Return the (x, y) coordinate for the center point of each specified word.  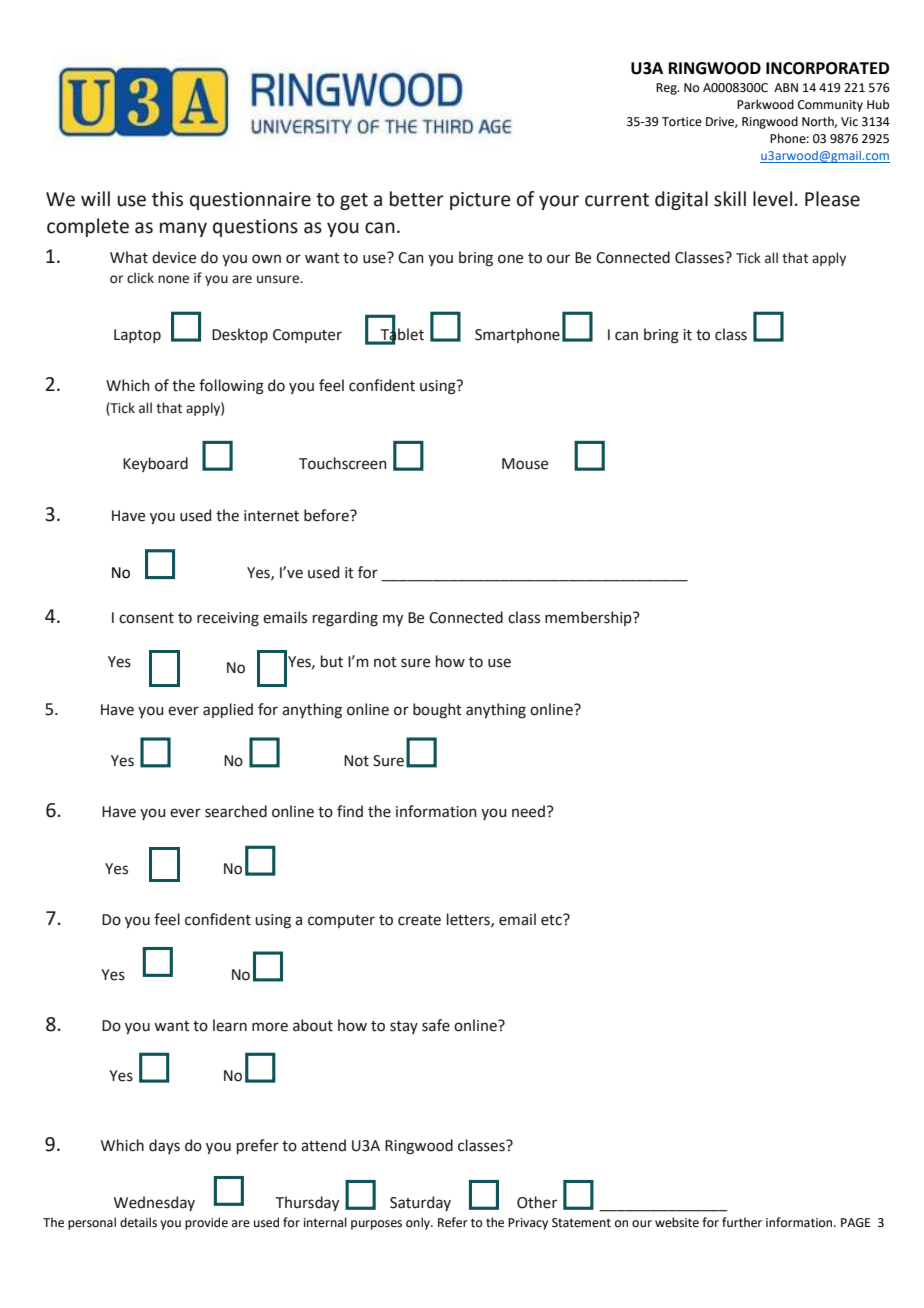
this (167, 199)
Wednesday (154, 1203)
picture (480, 201)
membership (589, 618)
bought (437, 711)
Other (537, 1202)
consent (146, 618)
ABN (786, 87)
